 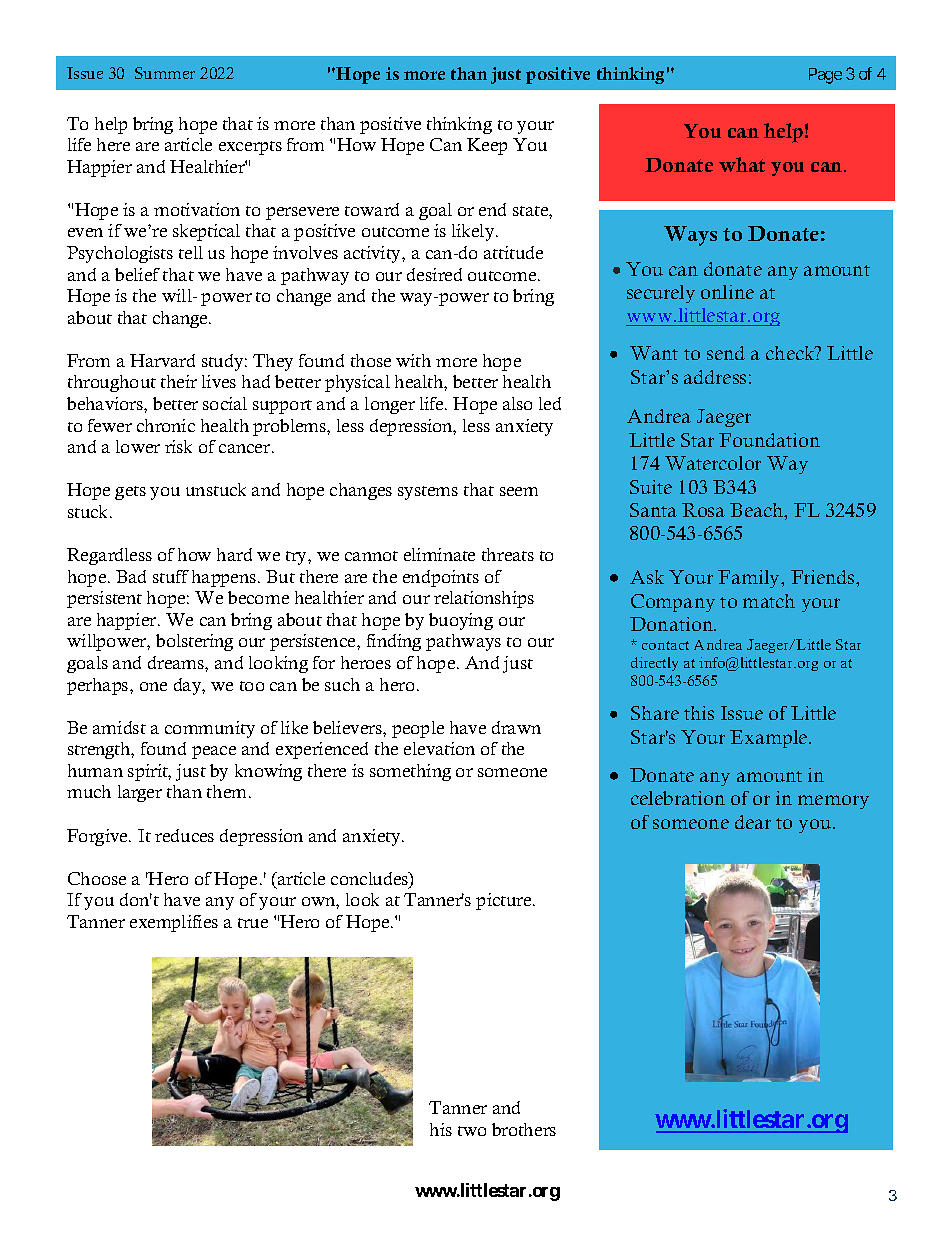 I want to click on what, so click(x=742, y=164).
